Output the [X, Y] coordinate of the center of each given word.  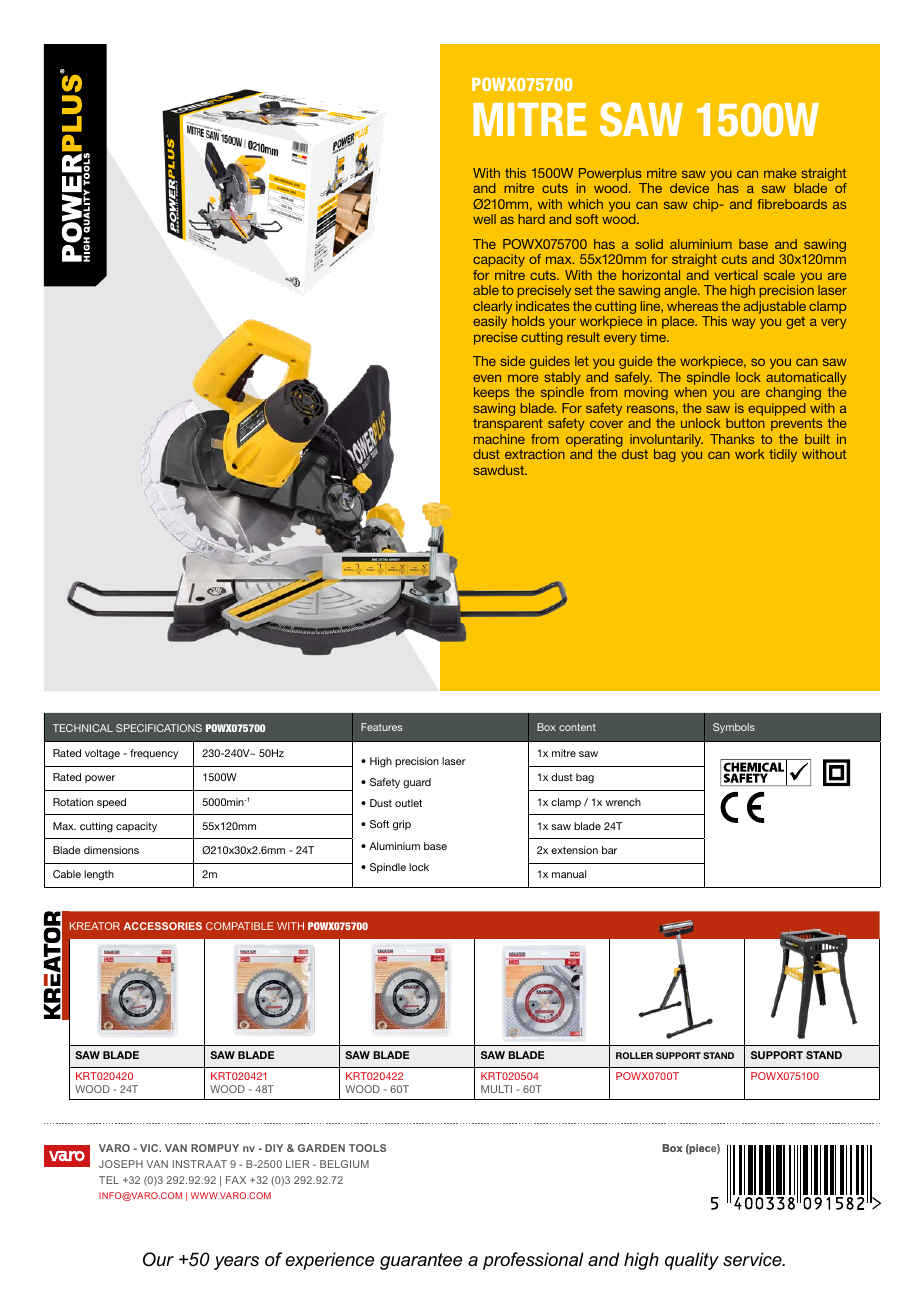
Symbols [734, 728]
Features [382, 727]
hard [531, 219]
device [689, 188]
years [236, 1263]
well [484, 219]
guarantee [421, 1261]
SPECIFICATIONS [159, 728]
